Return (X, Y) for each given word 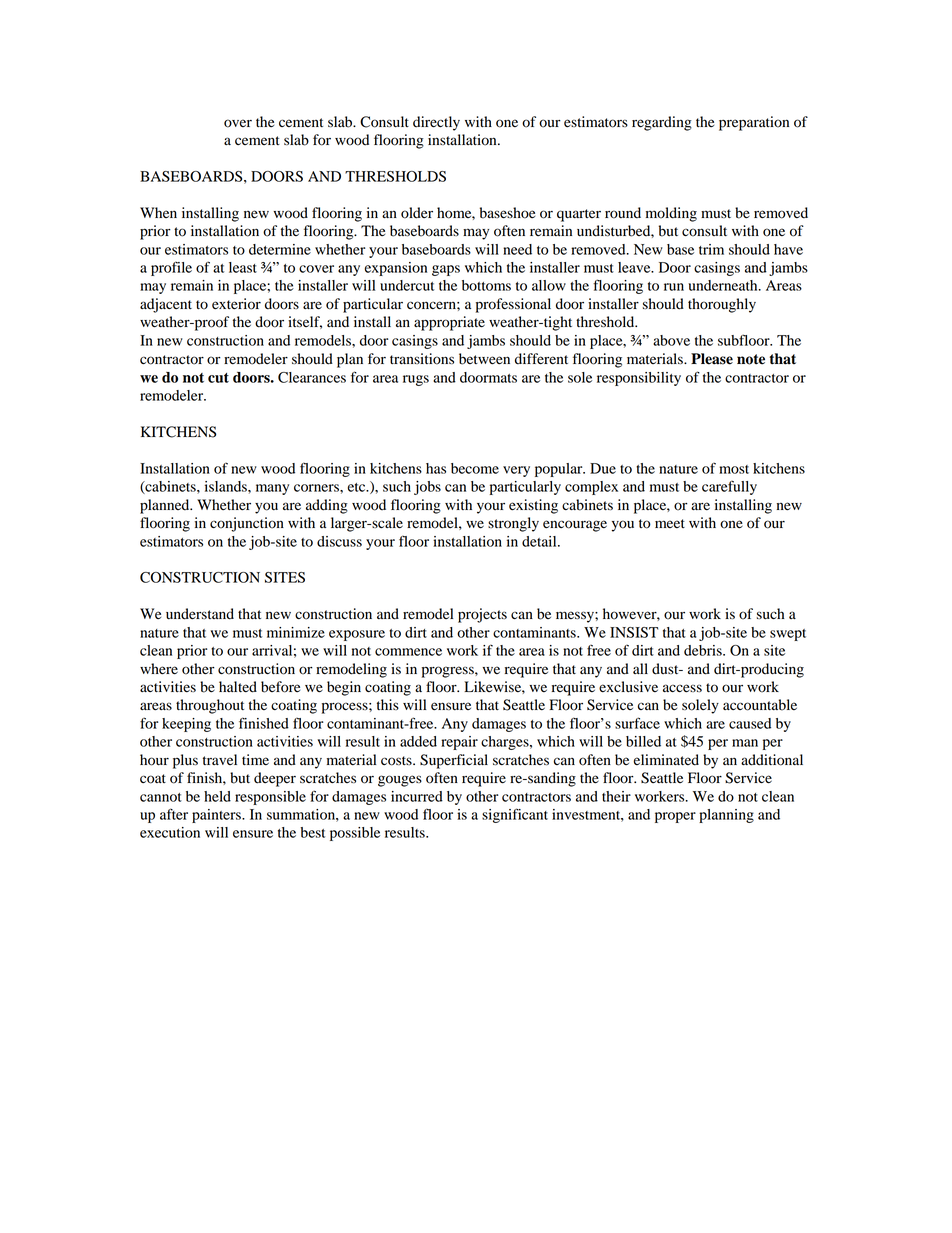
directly (436, 123)
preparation (754, 123)
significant (515, 815)
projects (482, 615)
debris (704, 650)
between (484, 359)
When (158, 212)
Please (712, 359)
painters (217, 816)
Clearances (312, 377)
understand (200, 614)
